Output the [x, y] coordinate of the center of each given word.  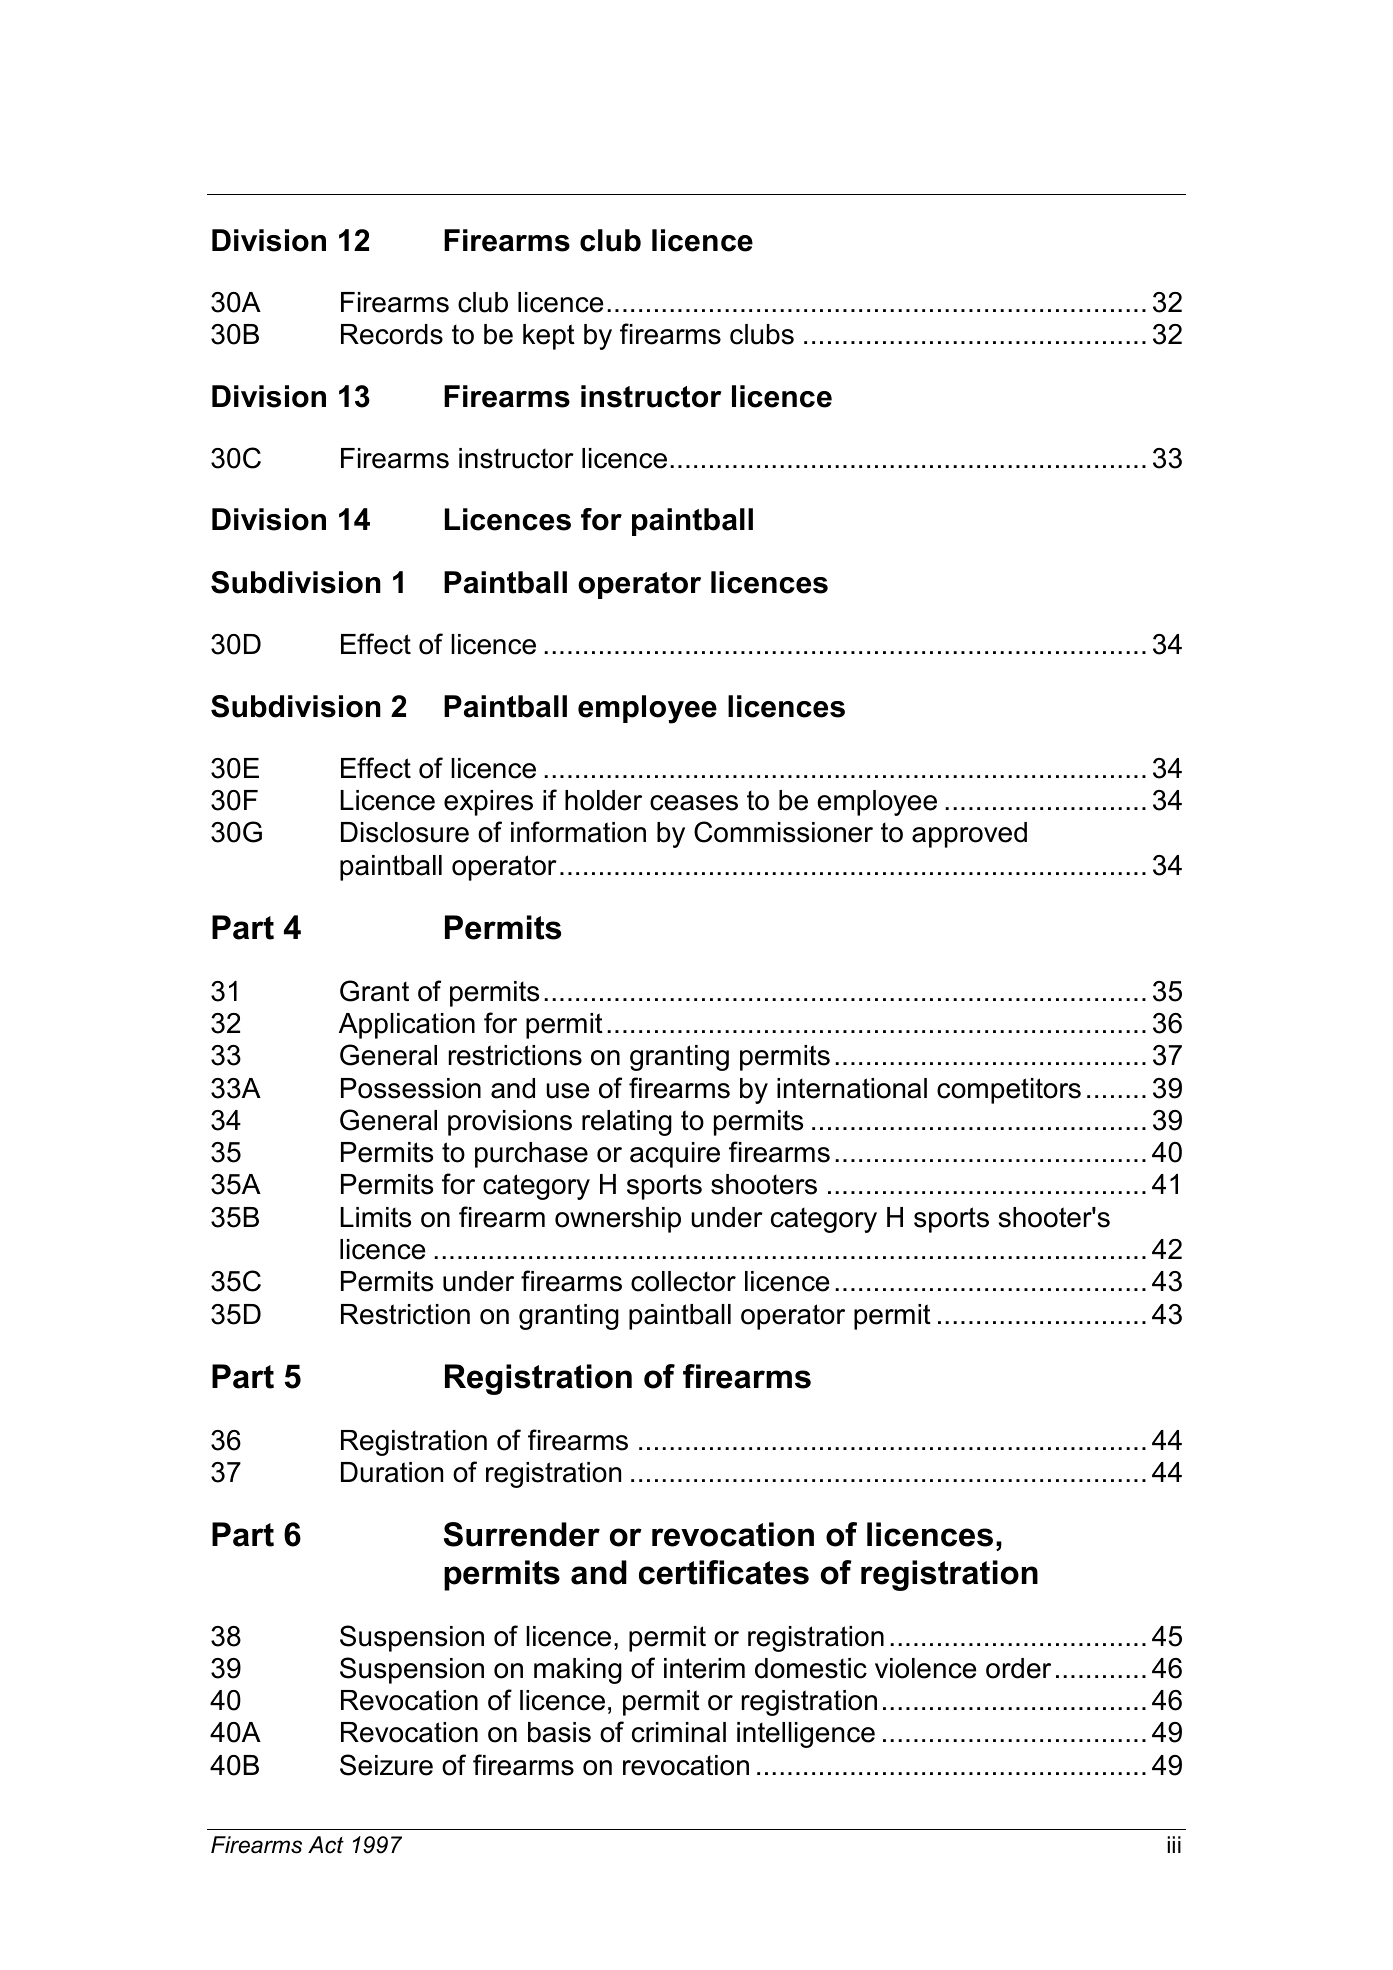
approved [969, 835]
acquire [675, 1155]
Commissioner [783, 832]
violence [925, 1668]
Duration [392, 1472]
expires [488, 803]
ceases [694, 803]
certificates [724, 1572]
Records [392, 334]
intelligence [806, 1735]
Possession [411, 1088]
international [852, 1088]
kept [549, 337]
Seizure [386, 1765]
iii [1174, 1844]
